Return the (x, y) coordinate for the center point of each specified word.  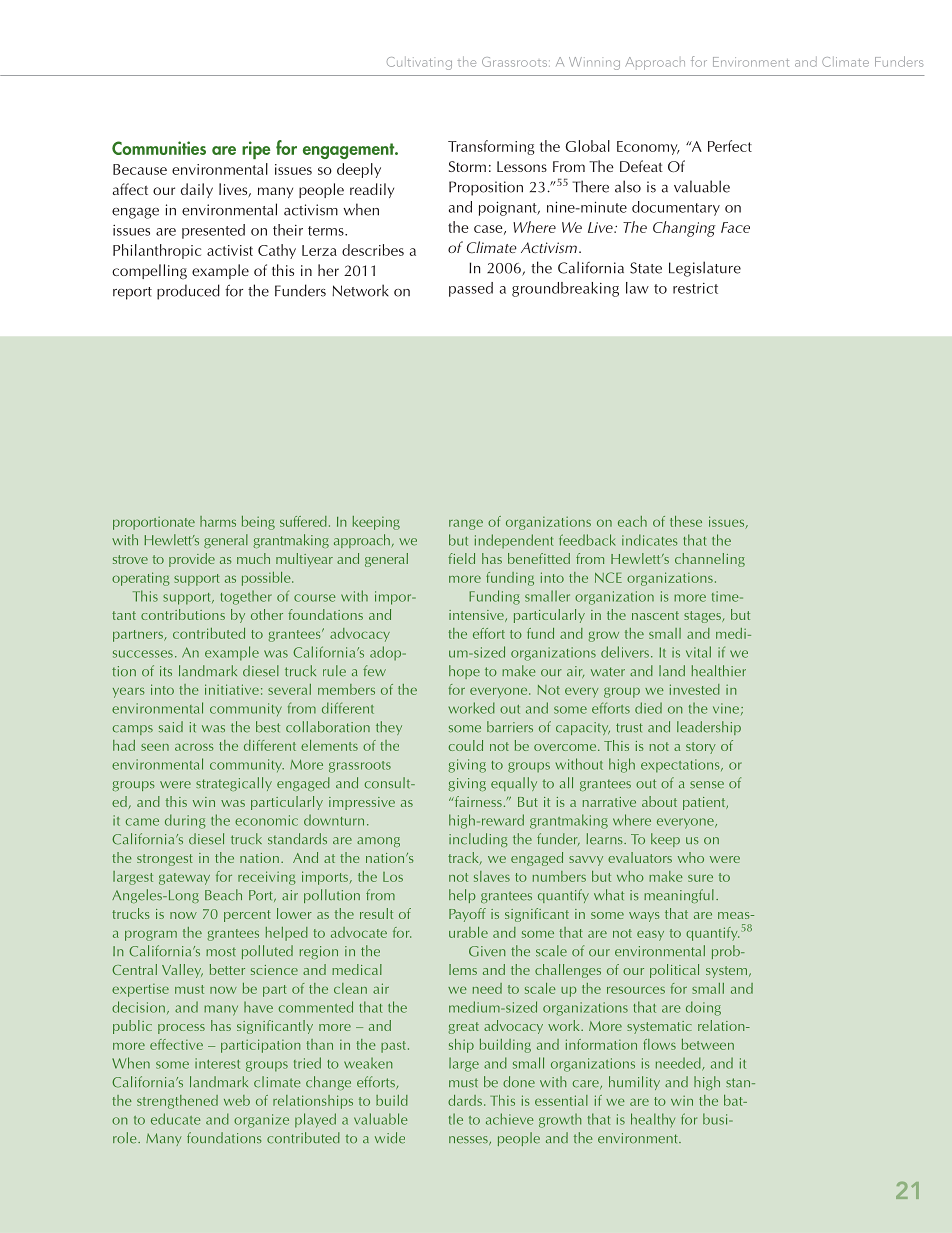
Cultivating (419, 63)
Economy (648, 148)
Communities (159, 148)
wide (390, 1138)
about (659, 801)
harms (218, 521)
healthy (653, 1120)
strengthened (177, 1102)
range (466, 524)
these (686, 521)
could (465, 745)
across (194, 747)
